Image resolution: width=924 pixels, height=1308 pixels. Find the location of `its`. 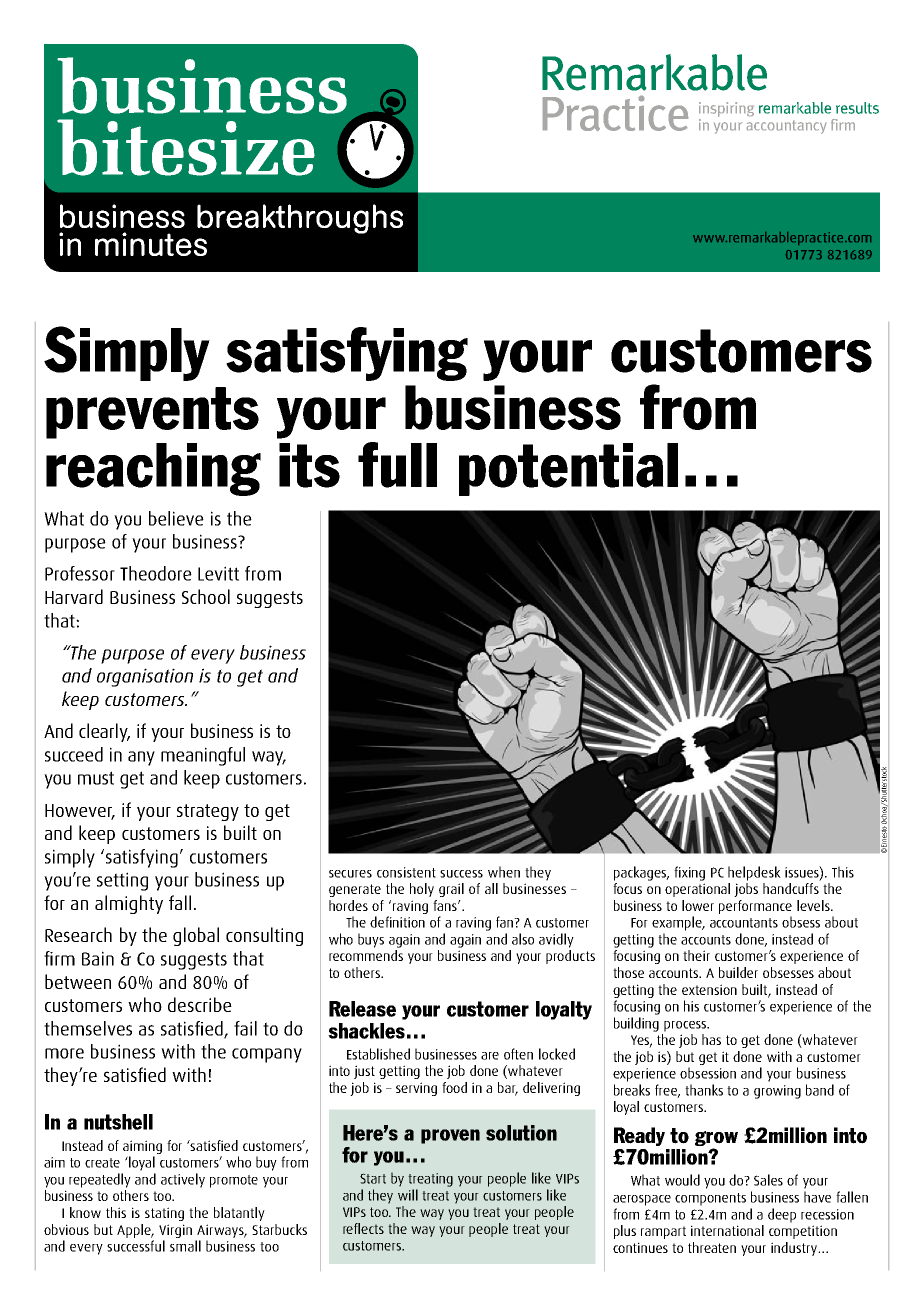

its is located at coordinates (309, 465).
